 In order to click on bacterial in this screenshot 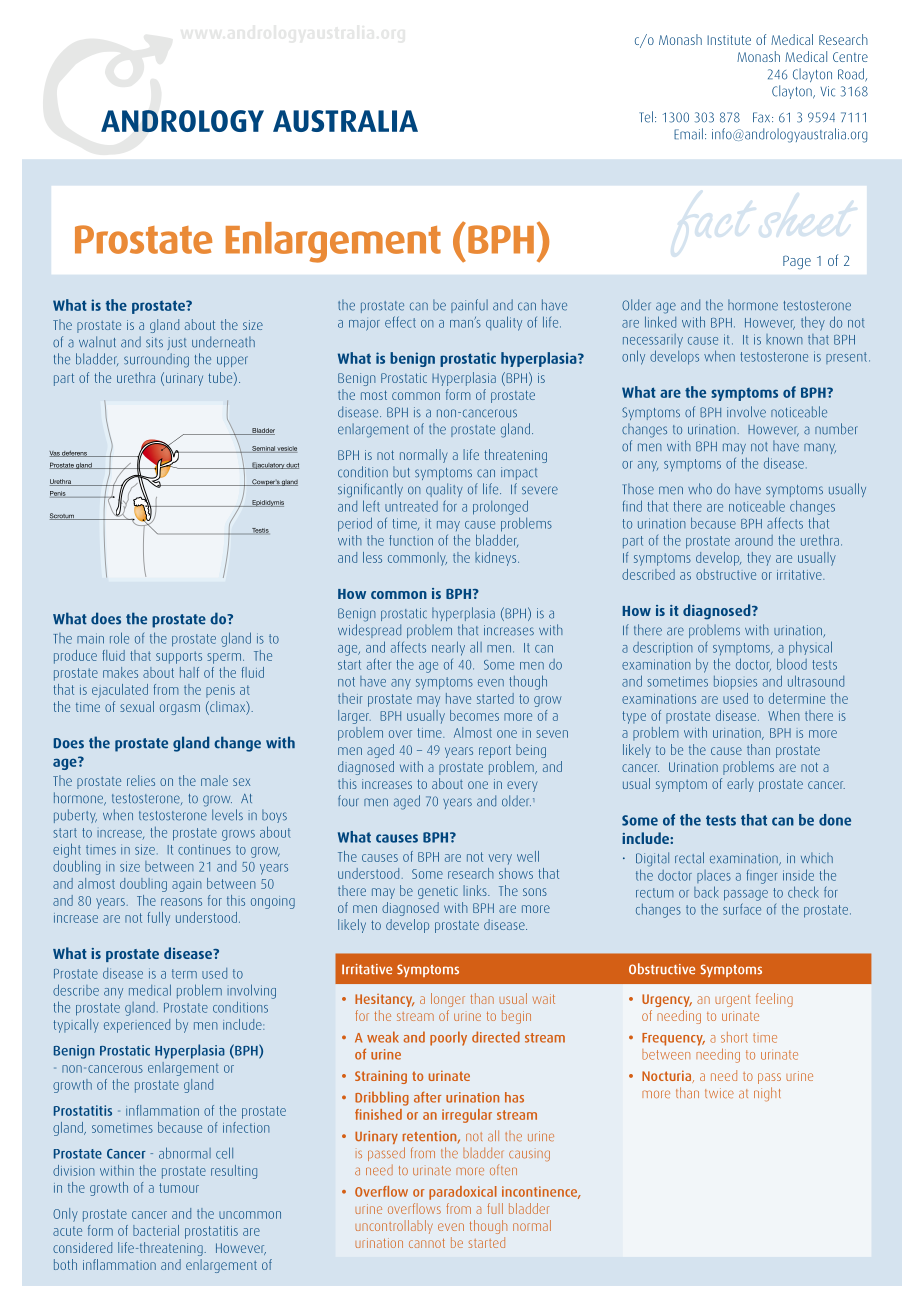, I will do `click(156, 1230)`.
